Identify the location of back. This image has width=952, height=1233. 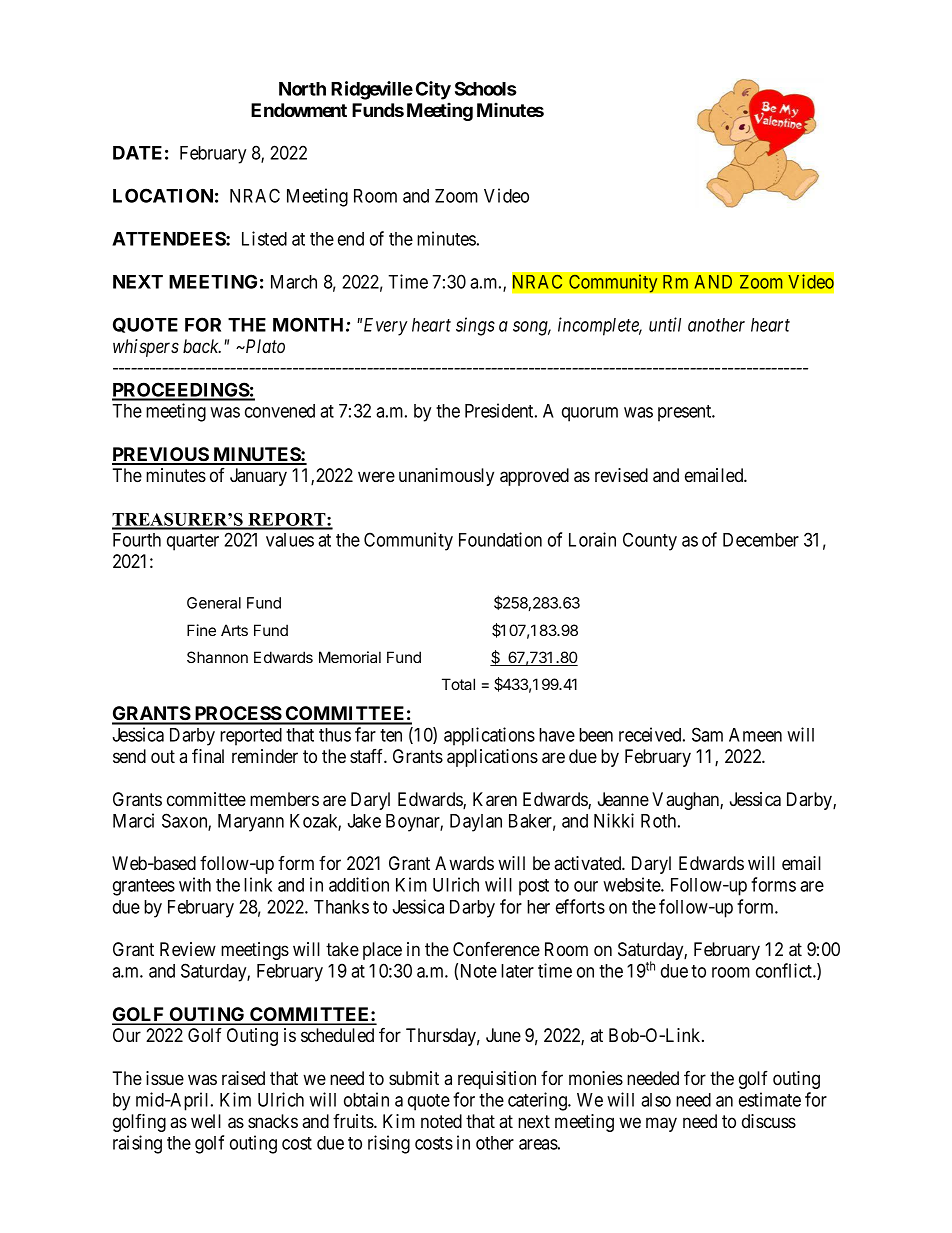
(202, 346).
